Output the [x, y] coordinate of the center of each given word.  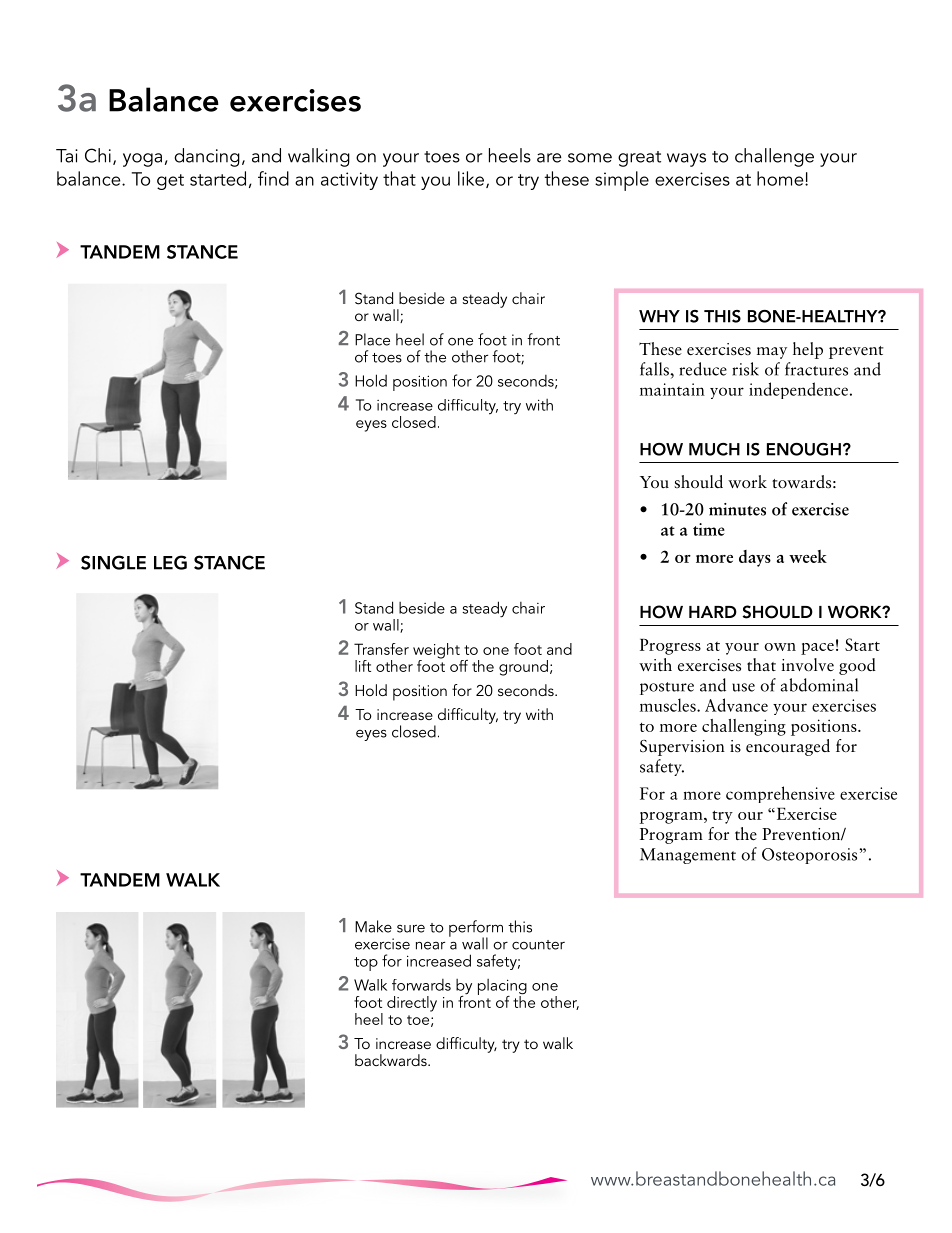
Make [373, 926]
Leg [170, 562]
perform [476, 929]
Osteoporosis [809, 856]
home [781, 178]
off [459, 666]
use [743, 687]
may [772, 353]
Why [659, 316]
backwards [392, 1060]
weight [437, 652]
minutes [737, 509]
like [472, 179]
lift [363, 666]
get [170, 182]
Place [372, 339]
